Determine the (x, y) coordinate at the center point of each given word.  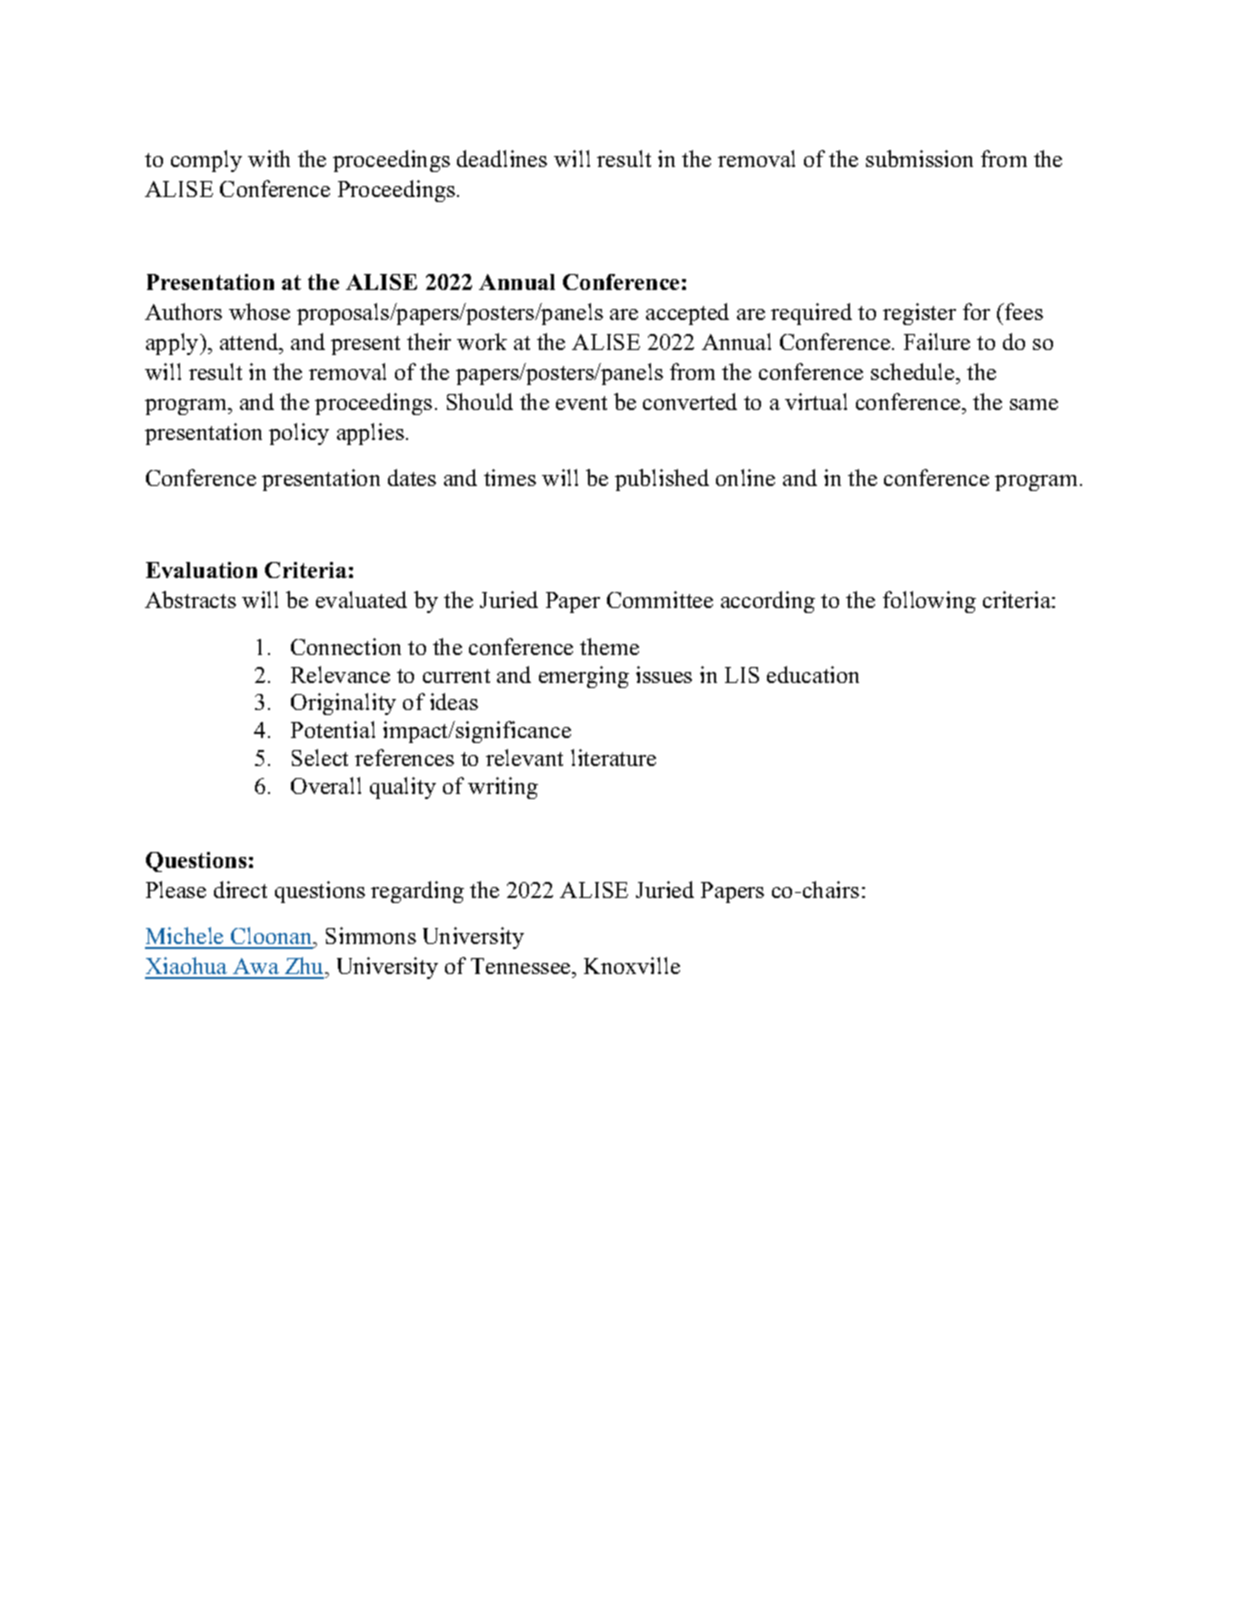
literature (613, 757)
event (581, 403)
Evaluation (201, 570)
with (269, 158)
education (813, 674)
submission (919, 158)
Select (320, 757)
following (929, 602)
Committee (660, 599)
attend (250, 341)
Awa (256, 968)
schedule (914, 371)
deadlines (502, 158)
